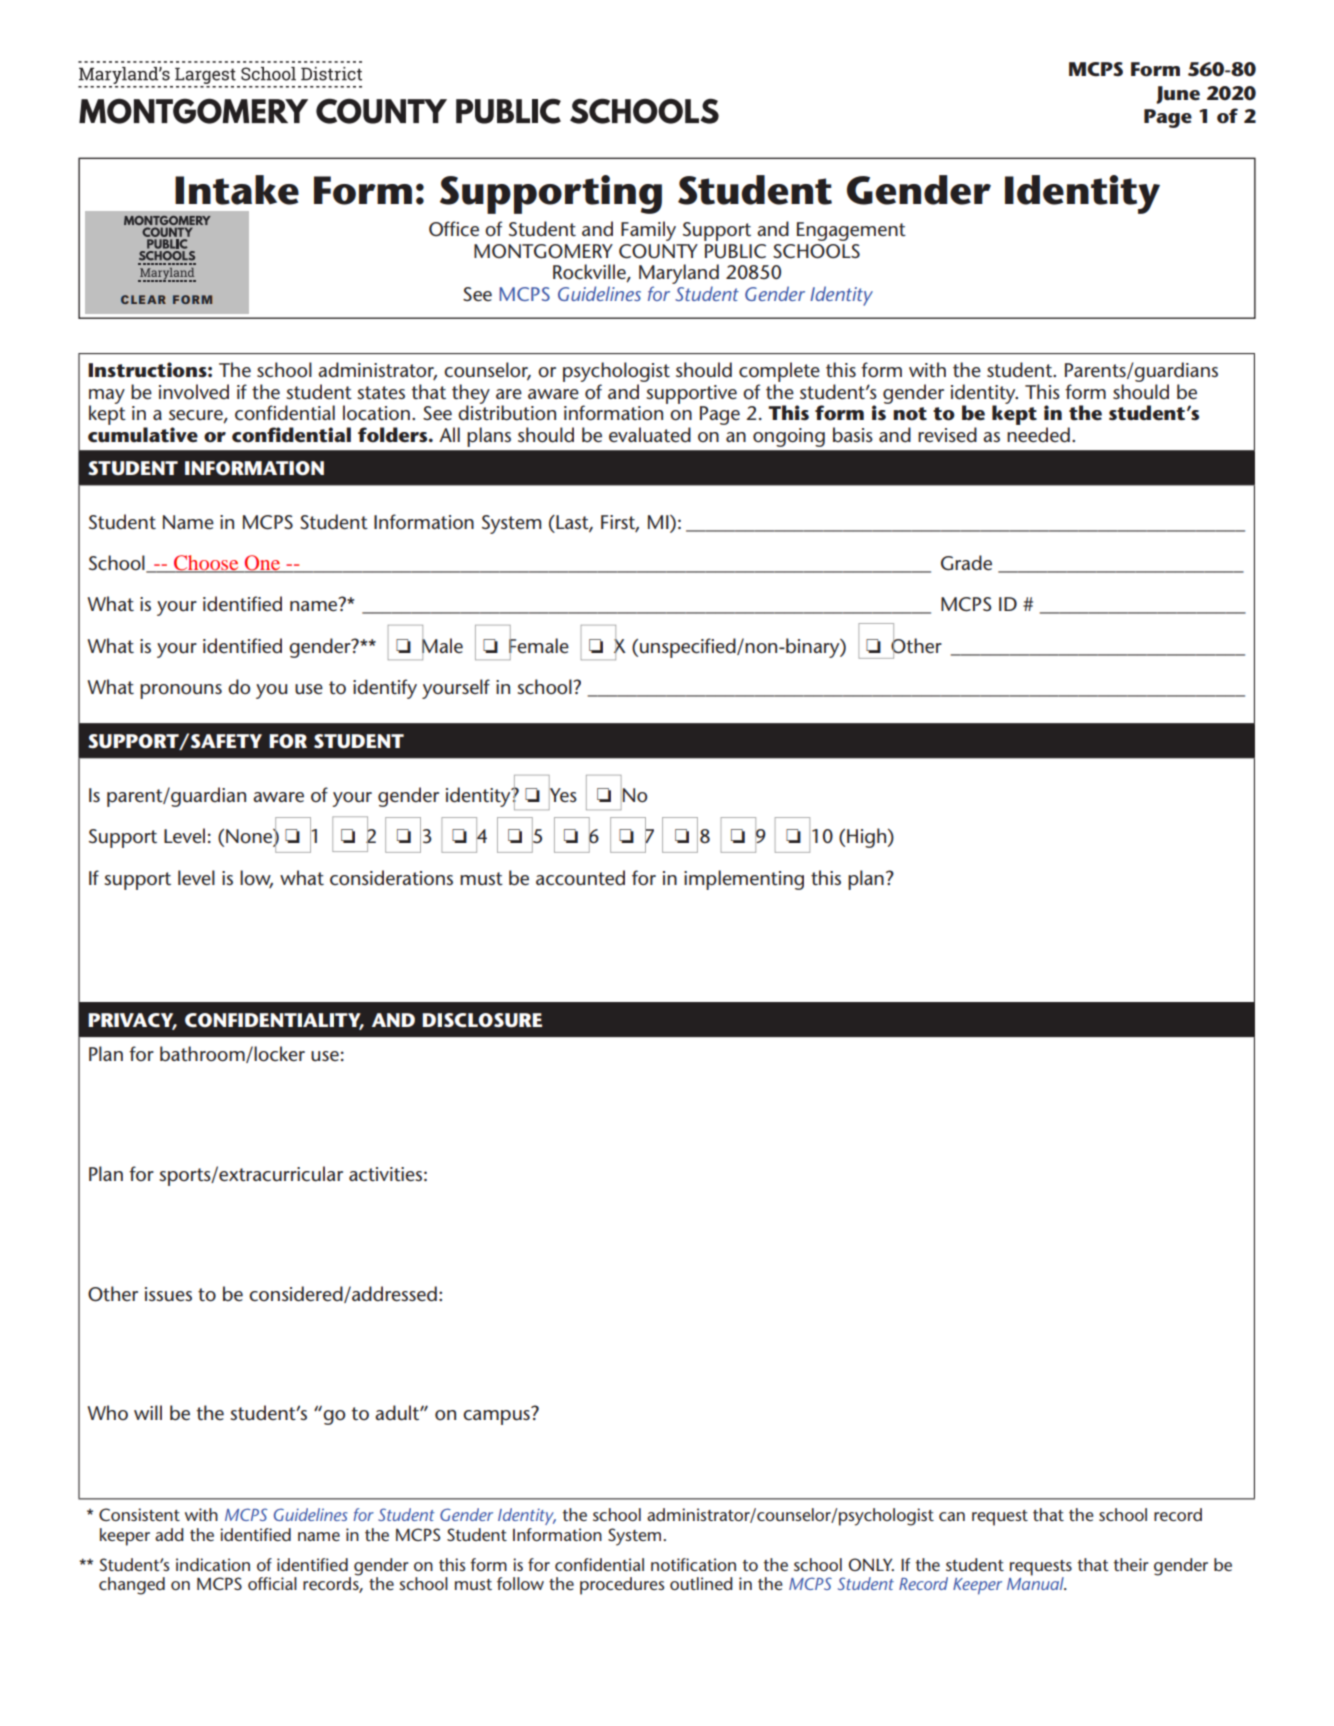  I want to click on indication, so click(213, 1564).
